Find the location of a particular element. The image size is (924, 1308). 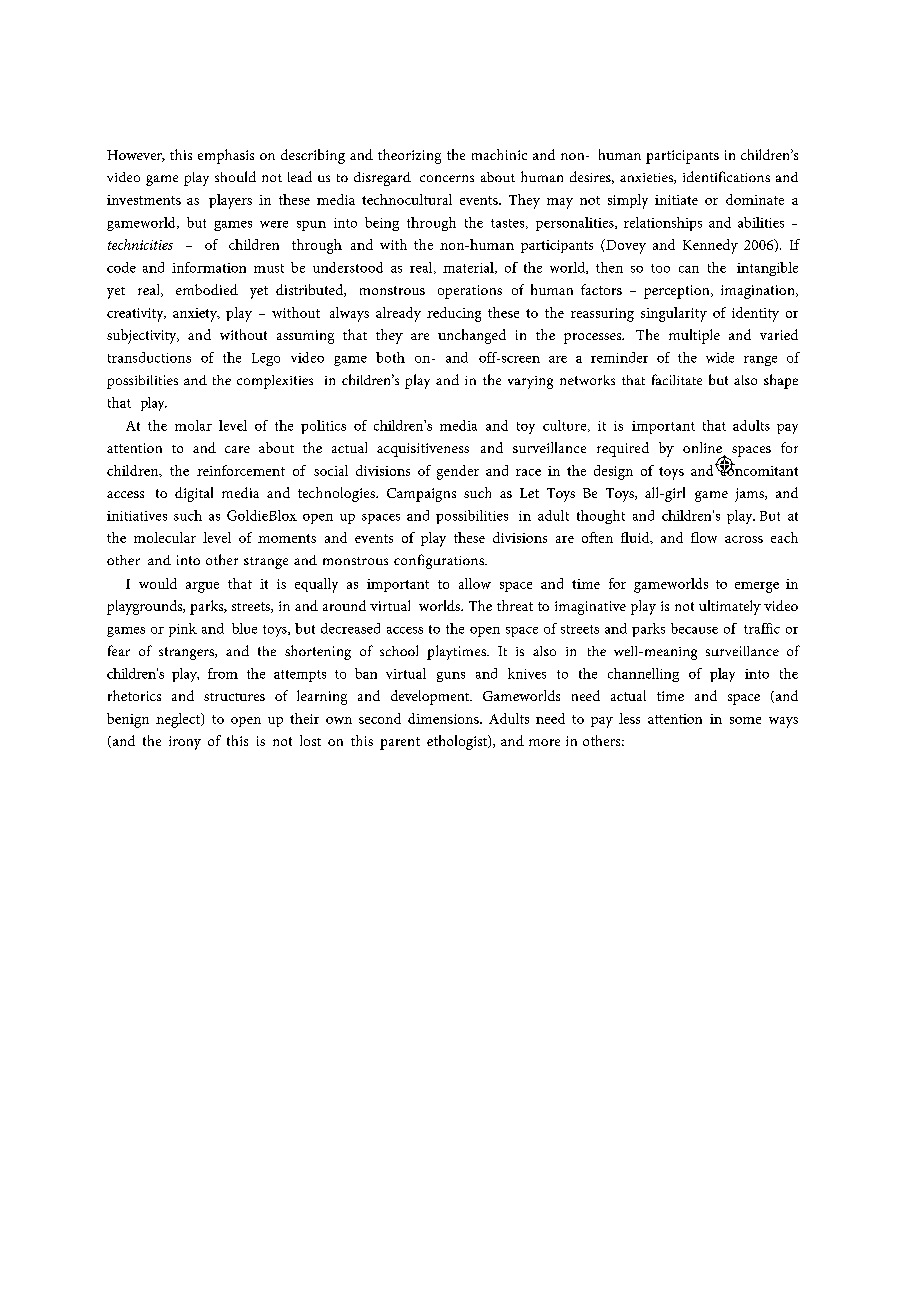

unchanged is located at coordinates (472, 336).
